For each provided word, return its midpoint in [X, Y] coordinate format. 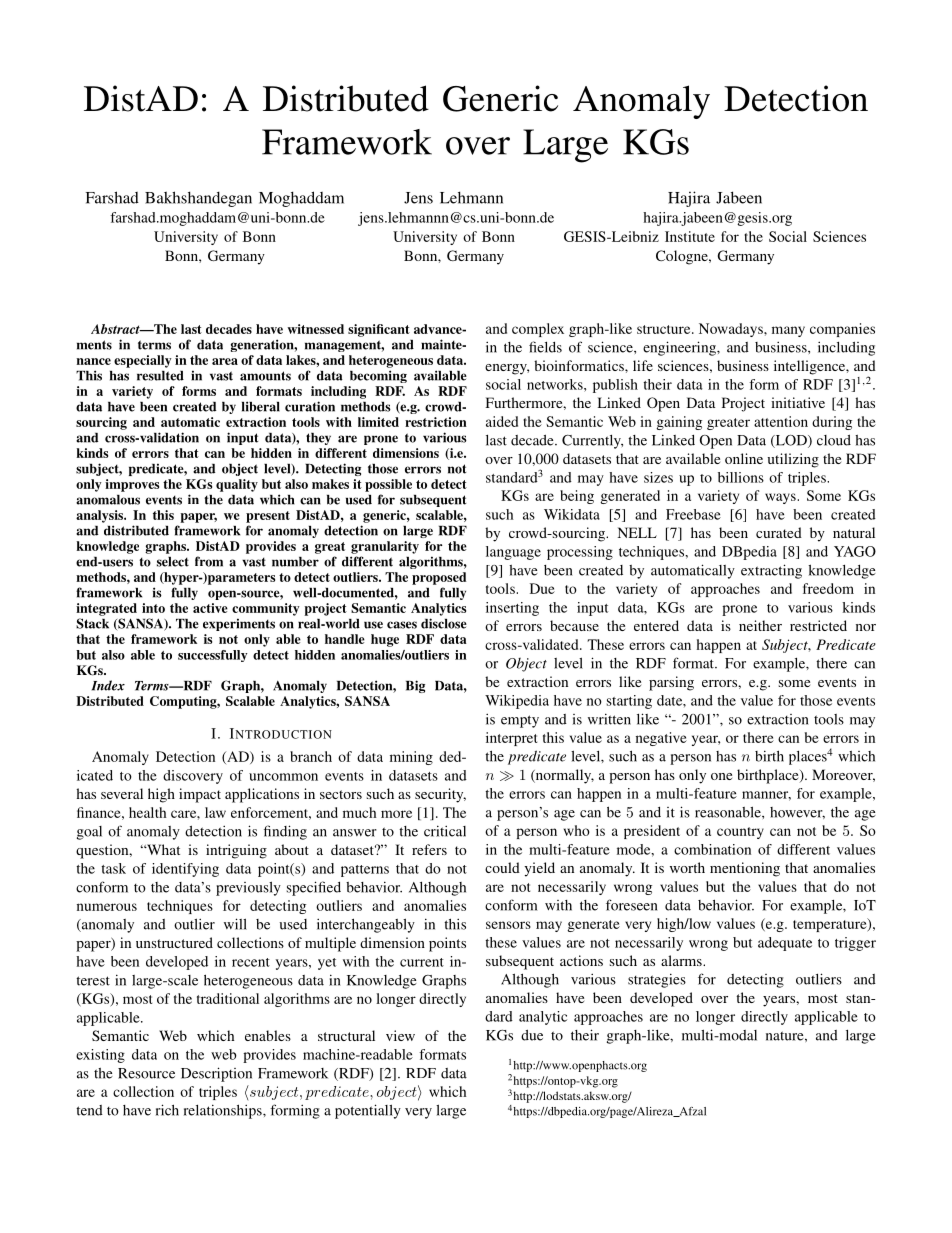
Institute [690, 236]
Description [216, 1074]
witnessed [315, 329]
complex [538, 330]
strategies [657, 980]
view [400, 1035]
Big [415, 686]
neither [760, 625]
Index [108, 685]
